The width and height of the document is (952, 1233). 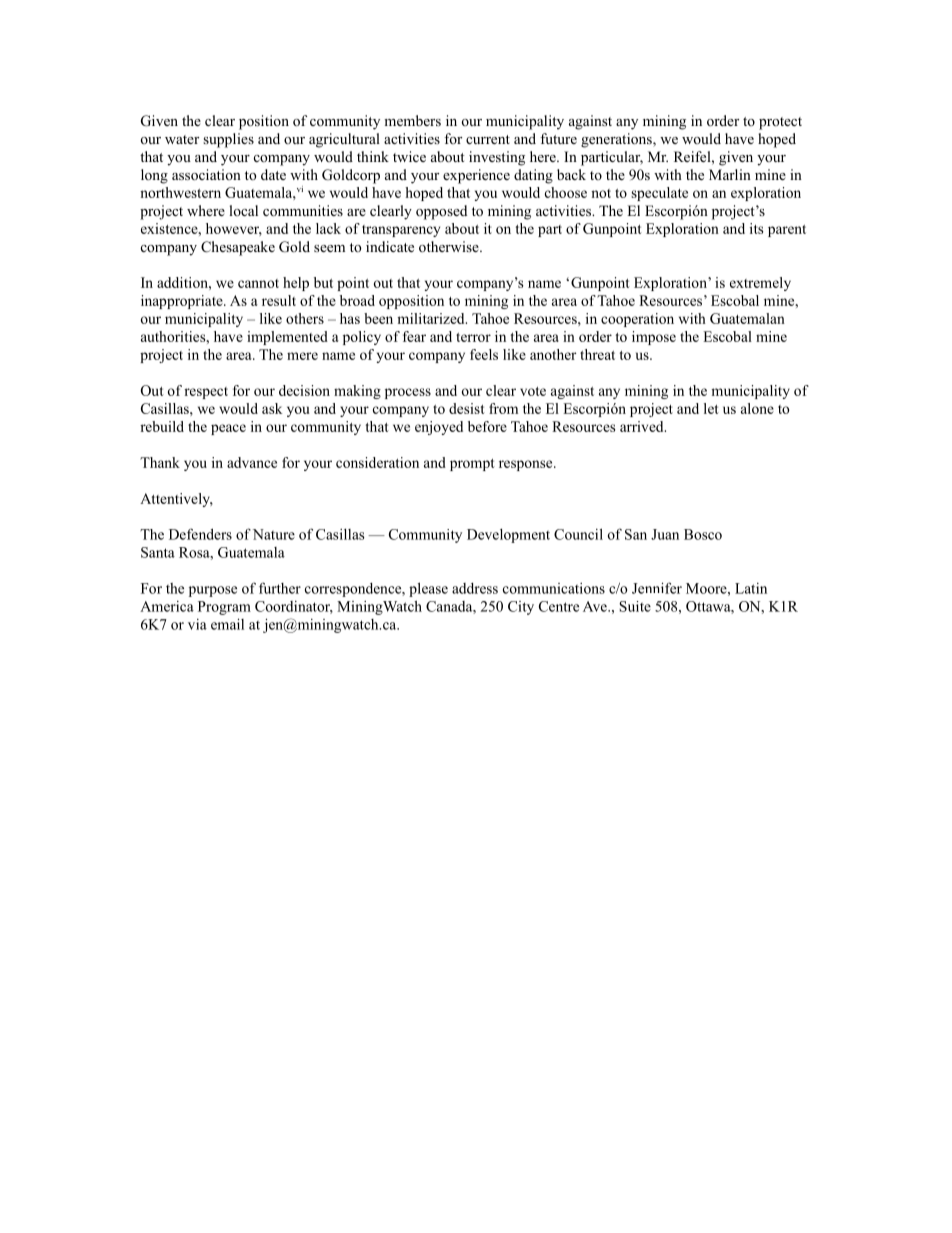 What do you see at coordinates (756, 228) in the document?
I see `its` at bounding box center [756, 228].
